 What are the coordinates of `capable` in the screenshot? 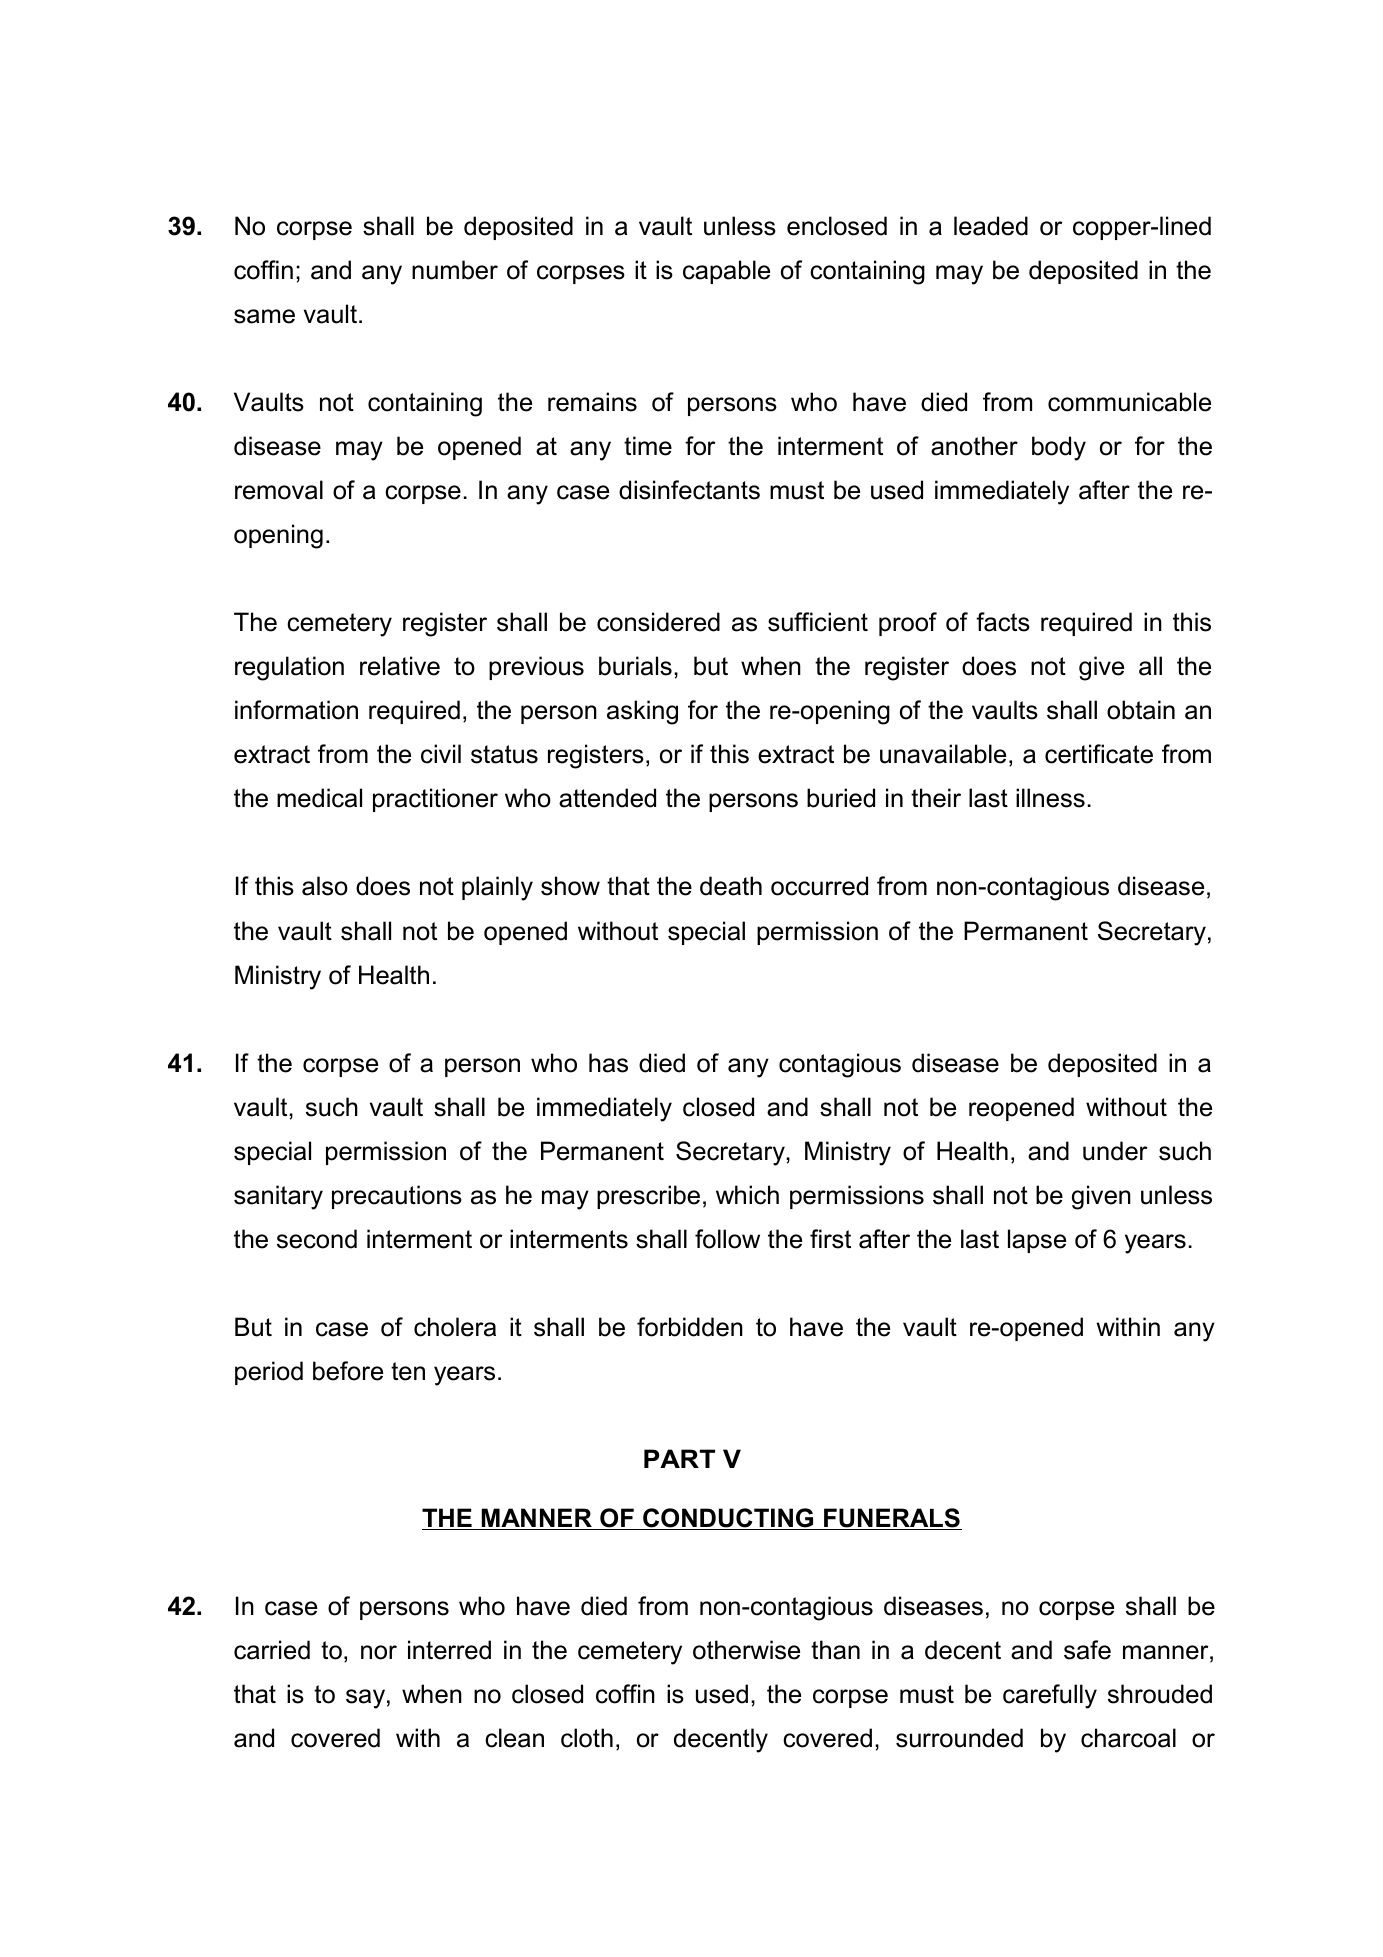 It's located at (726, 272).
